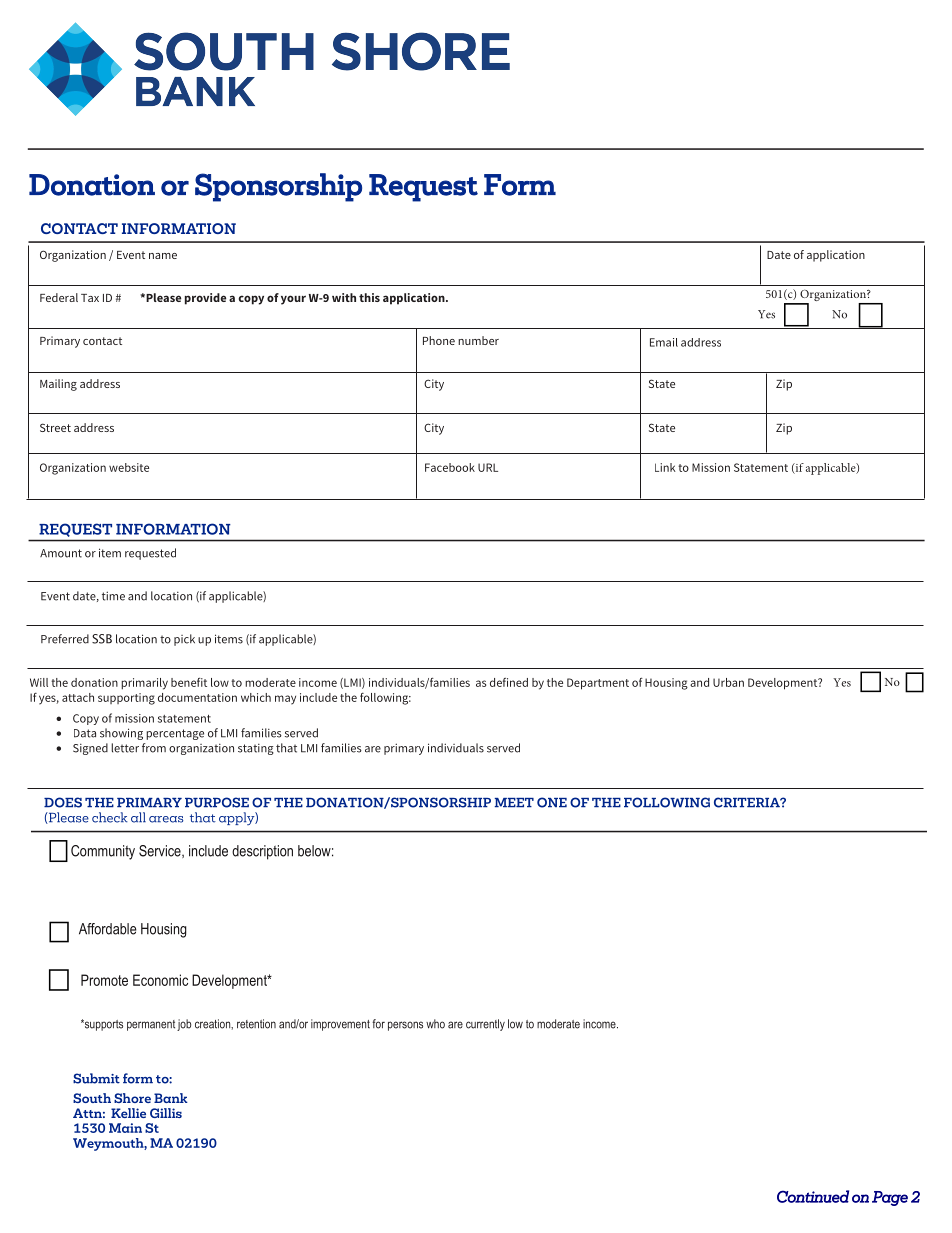 Image resolution: width=952 pixels, height=1233 pixels. Describe the element at coordinates (514, 803) in the page. I see `MEET` at that location.
